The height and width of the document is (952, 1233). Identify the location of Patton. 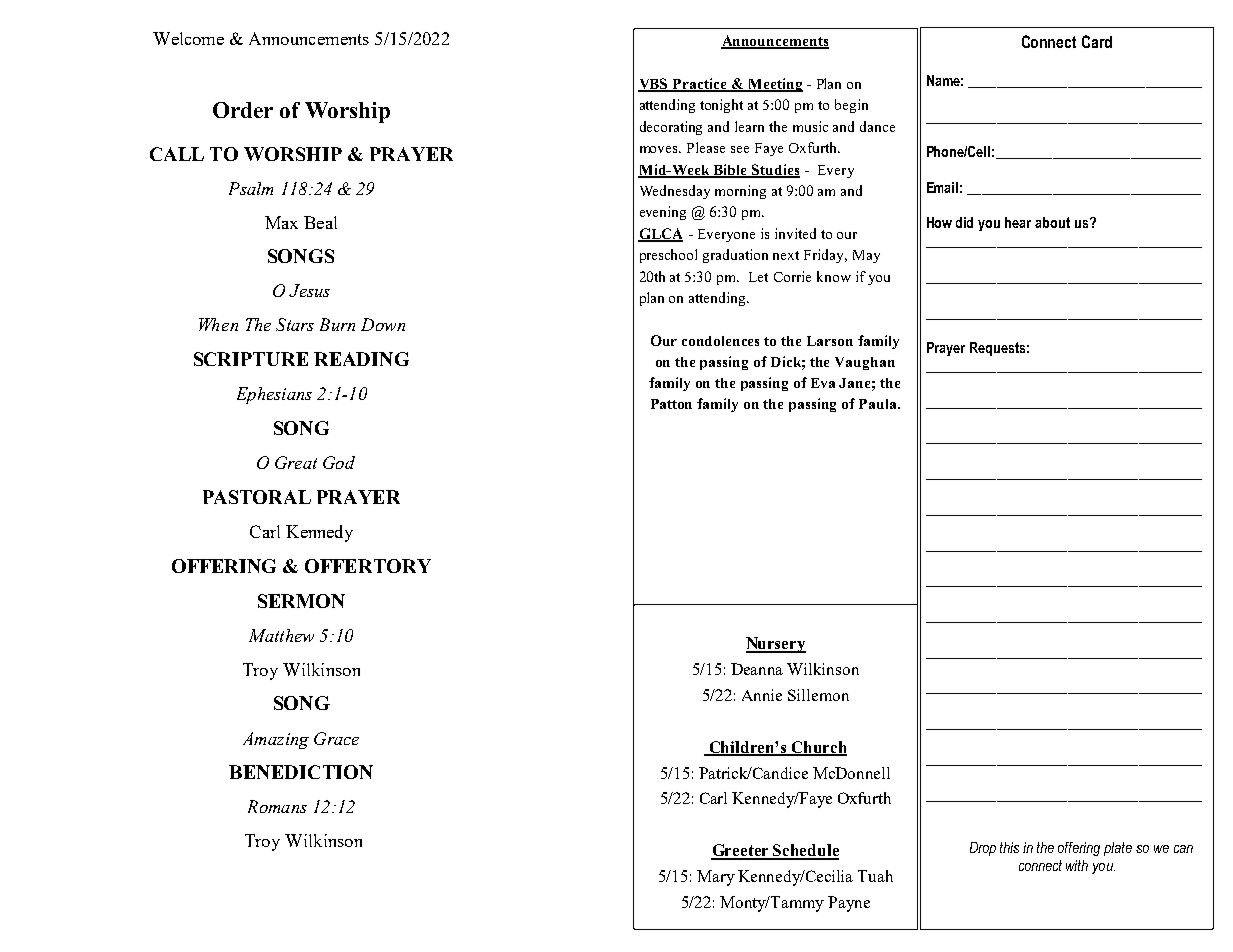
(671, 404).
